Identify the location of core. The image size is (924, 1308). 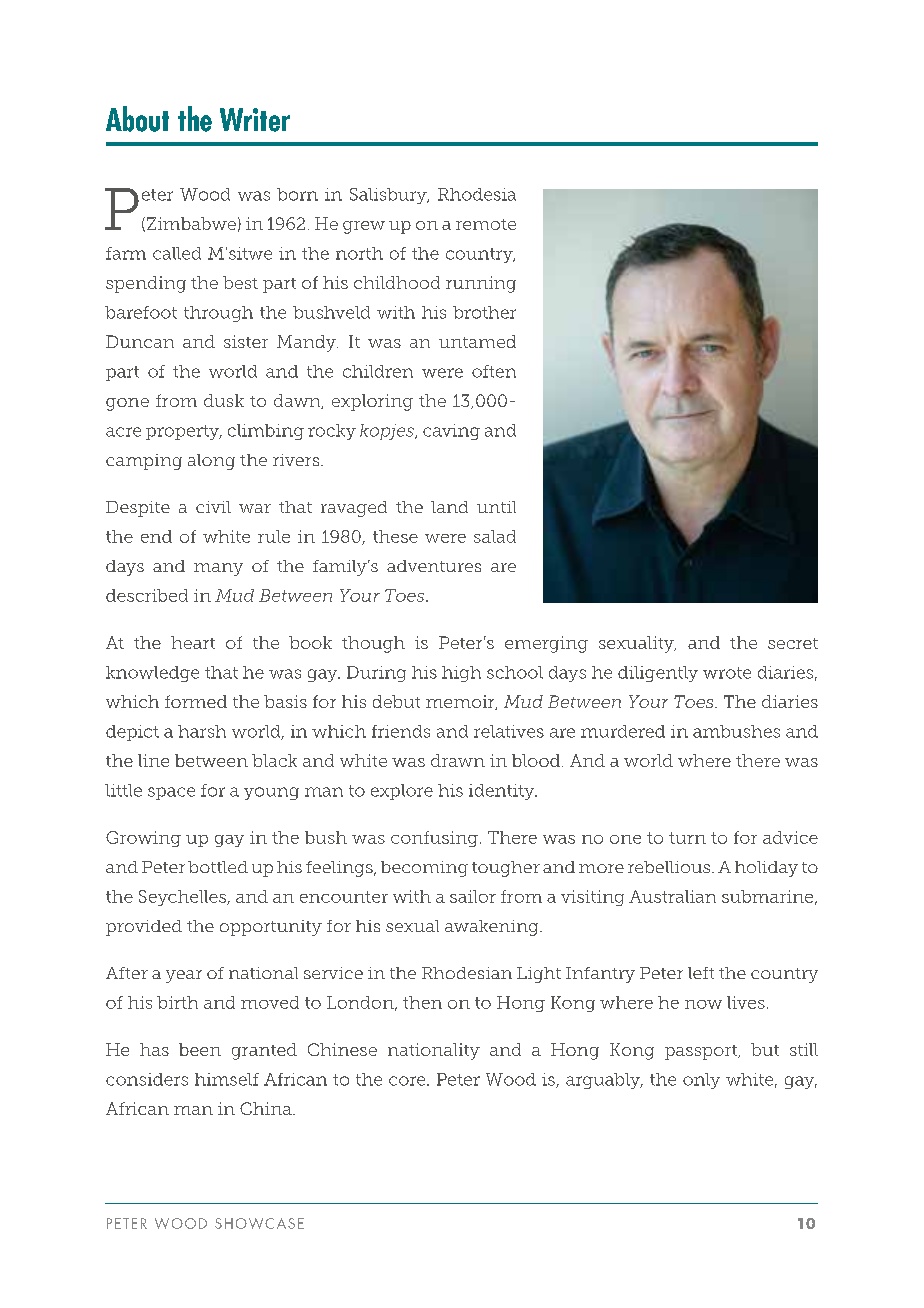
(408, 1081).
